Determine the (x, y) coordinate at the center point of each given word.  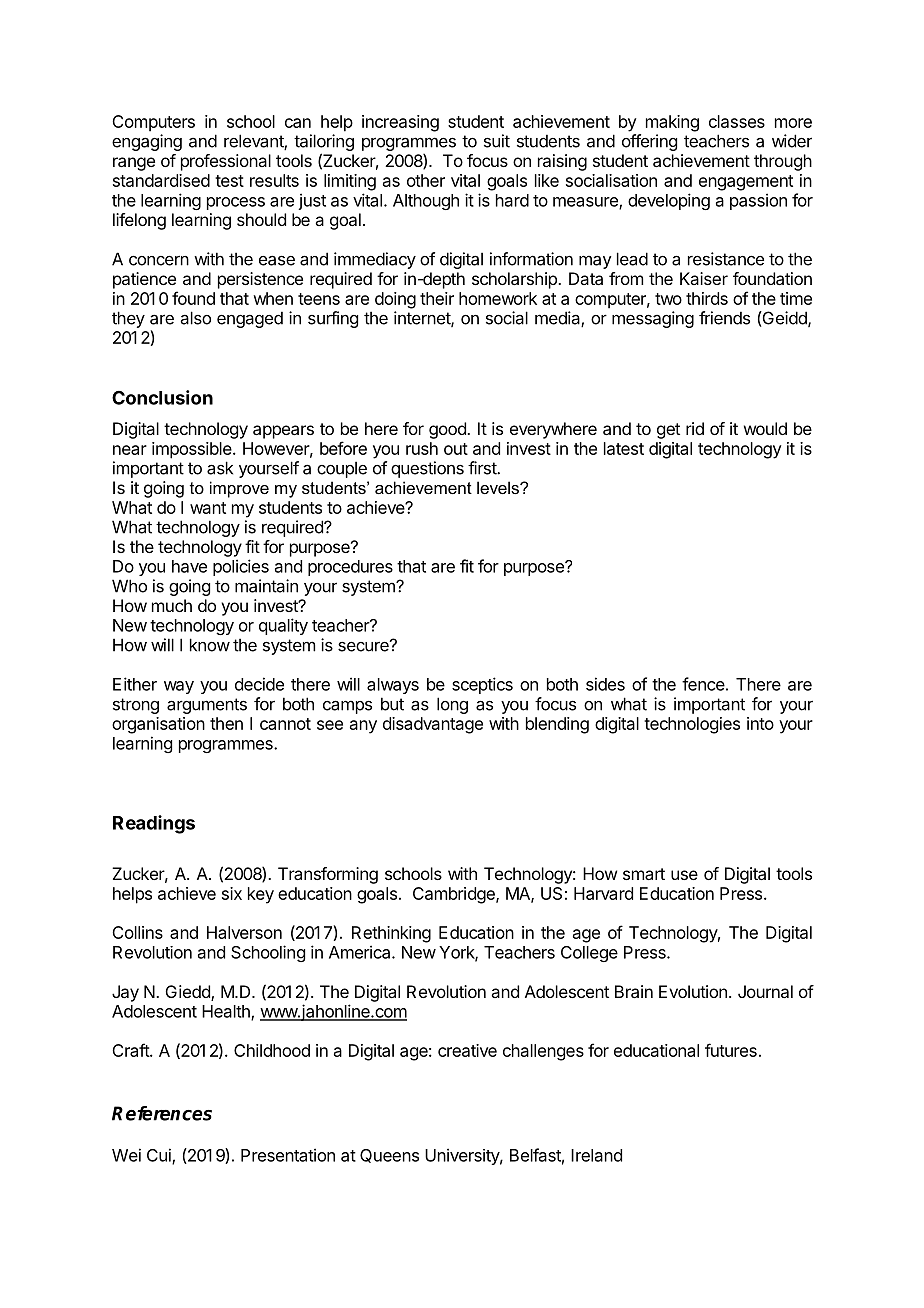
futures (731, 1050)
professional (226, 162)
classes (737, 121)
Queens (389, 1156)
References (162, 1113)
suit (497, 141)
